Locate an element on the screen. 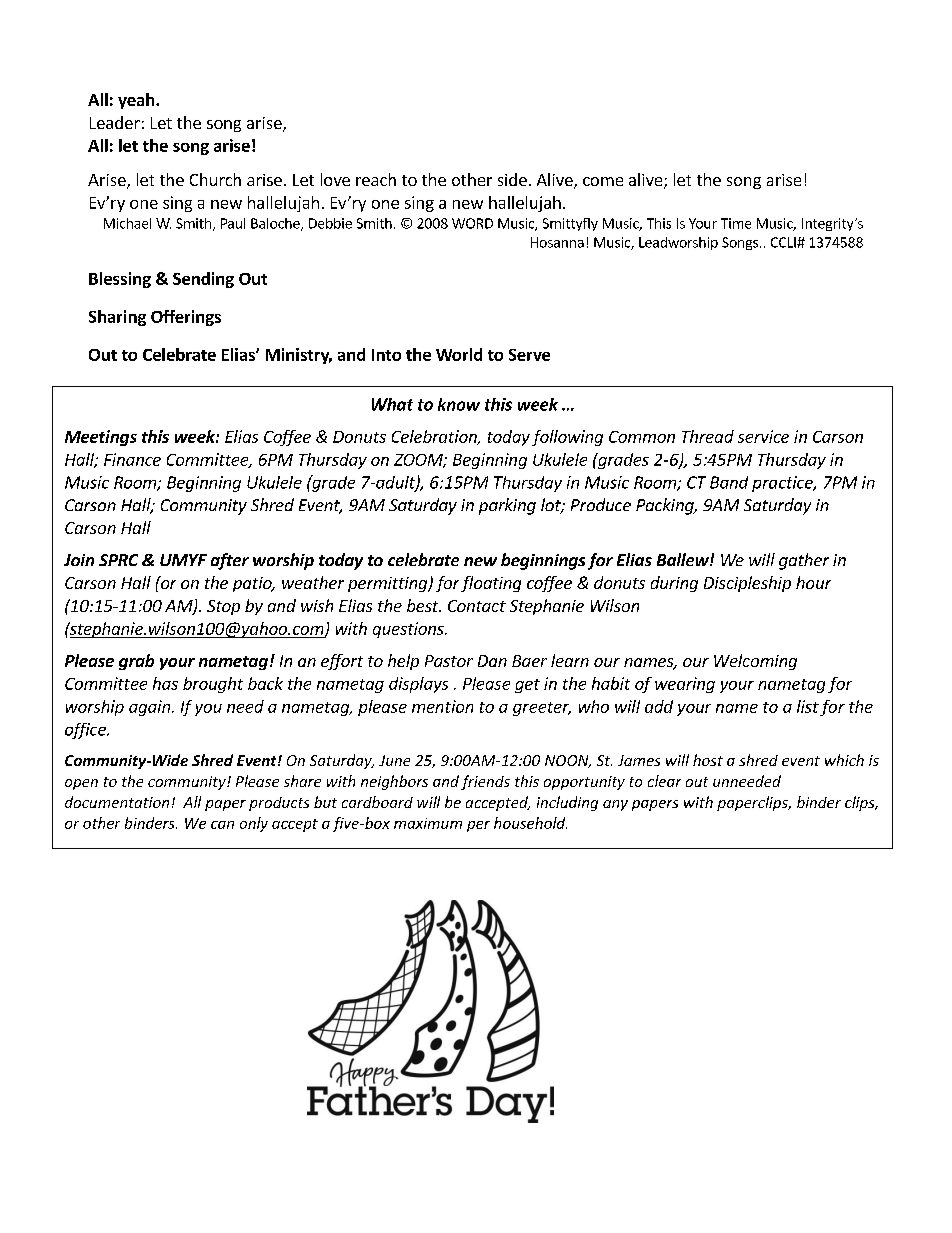 The height and width of the screenshot is (1233, 952). service is located at coordinates (763, 436).
